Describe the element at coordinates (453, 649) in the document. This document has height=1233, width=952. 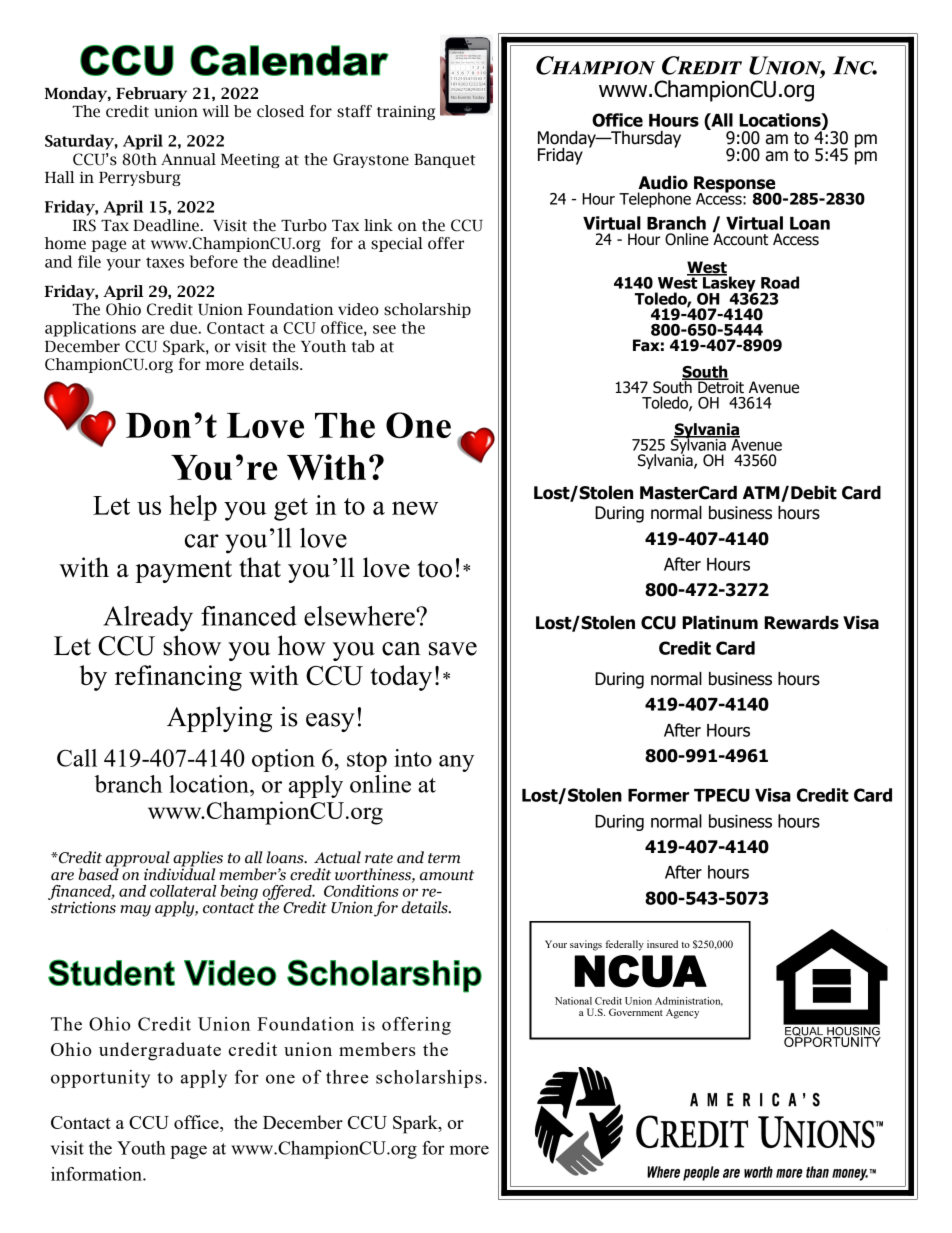
I see `save` at that location.
